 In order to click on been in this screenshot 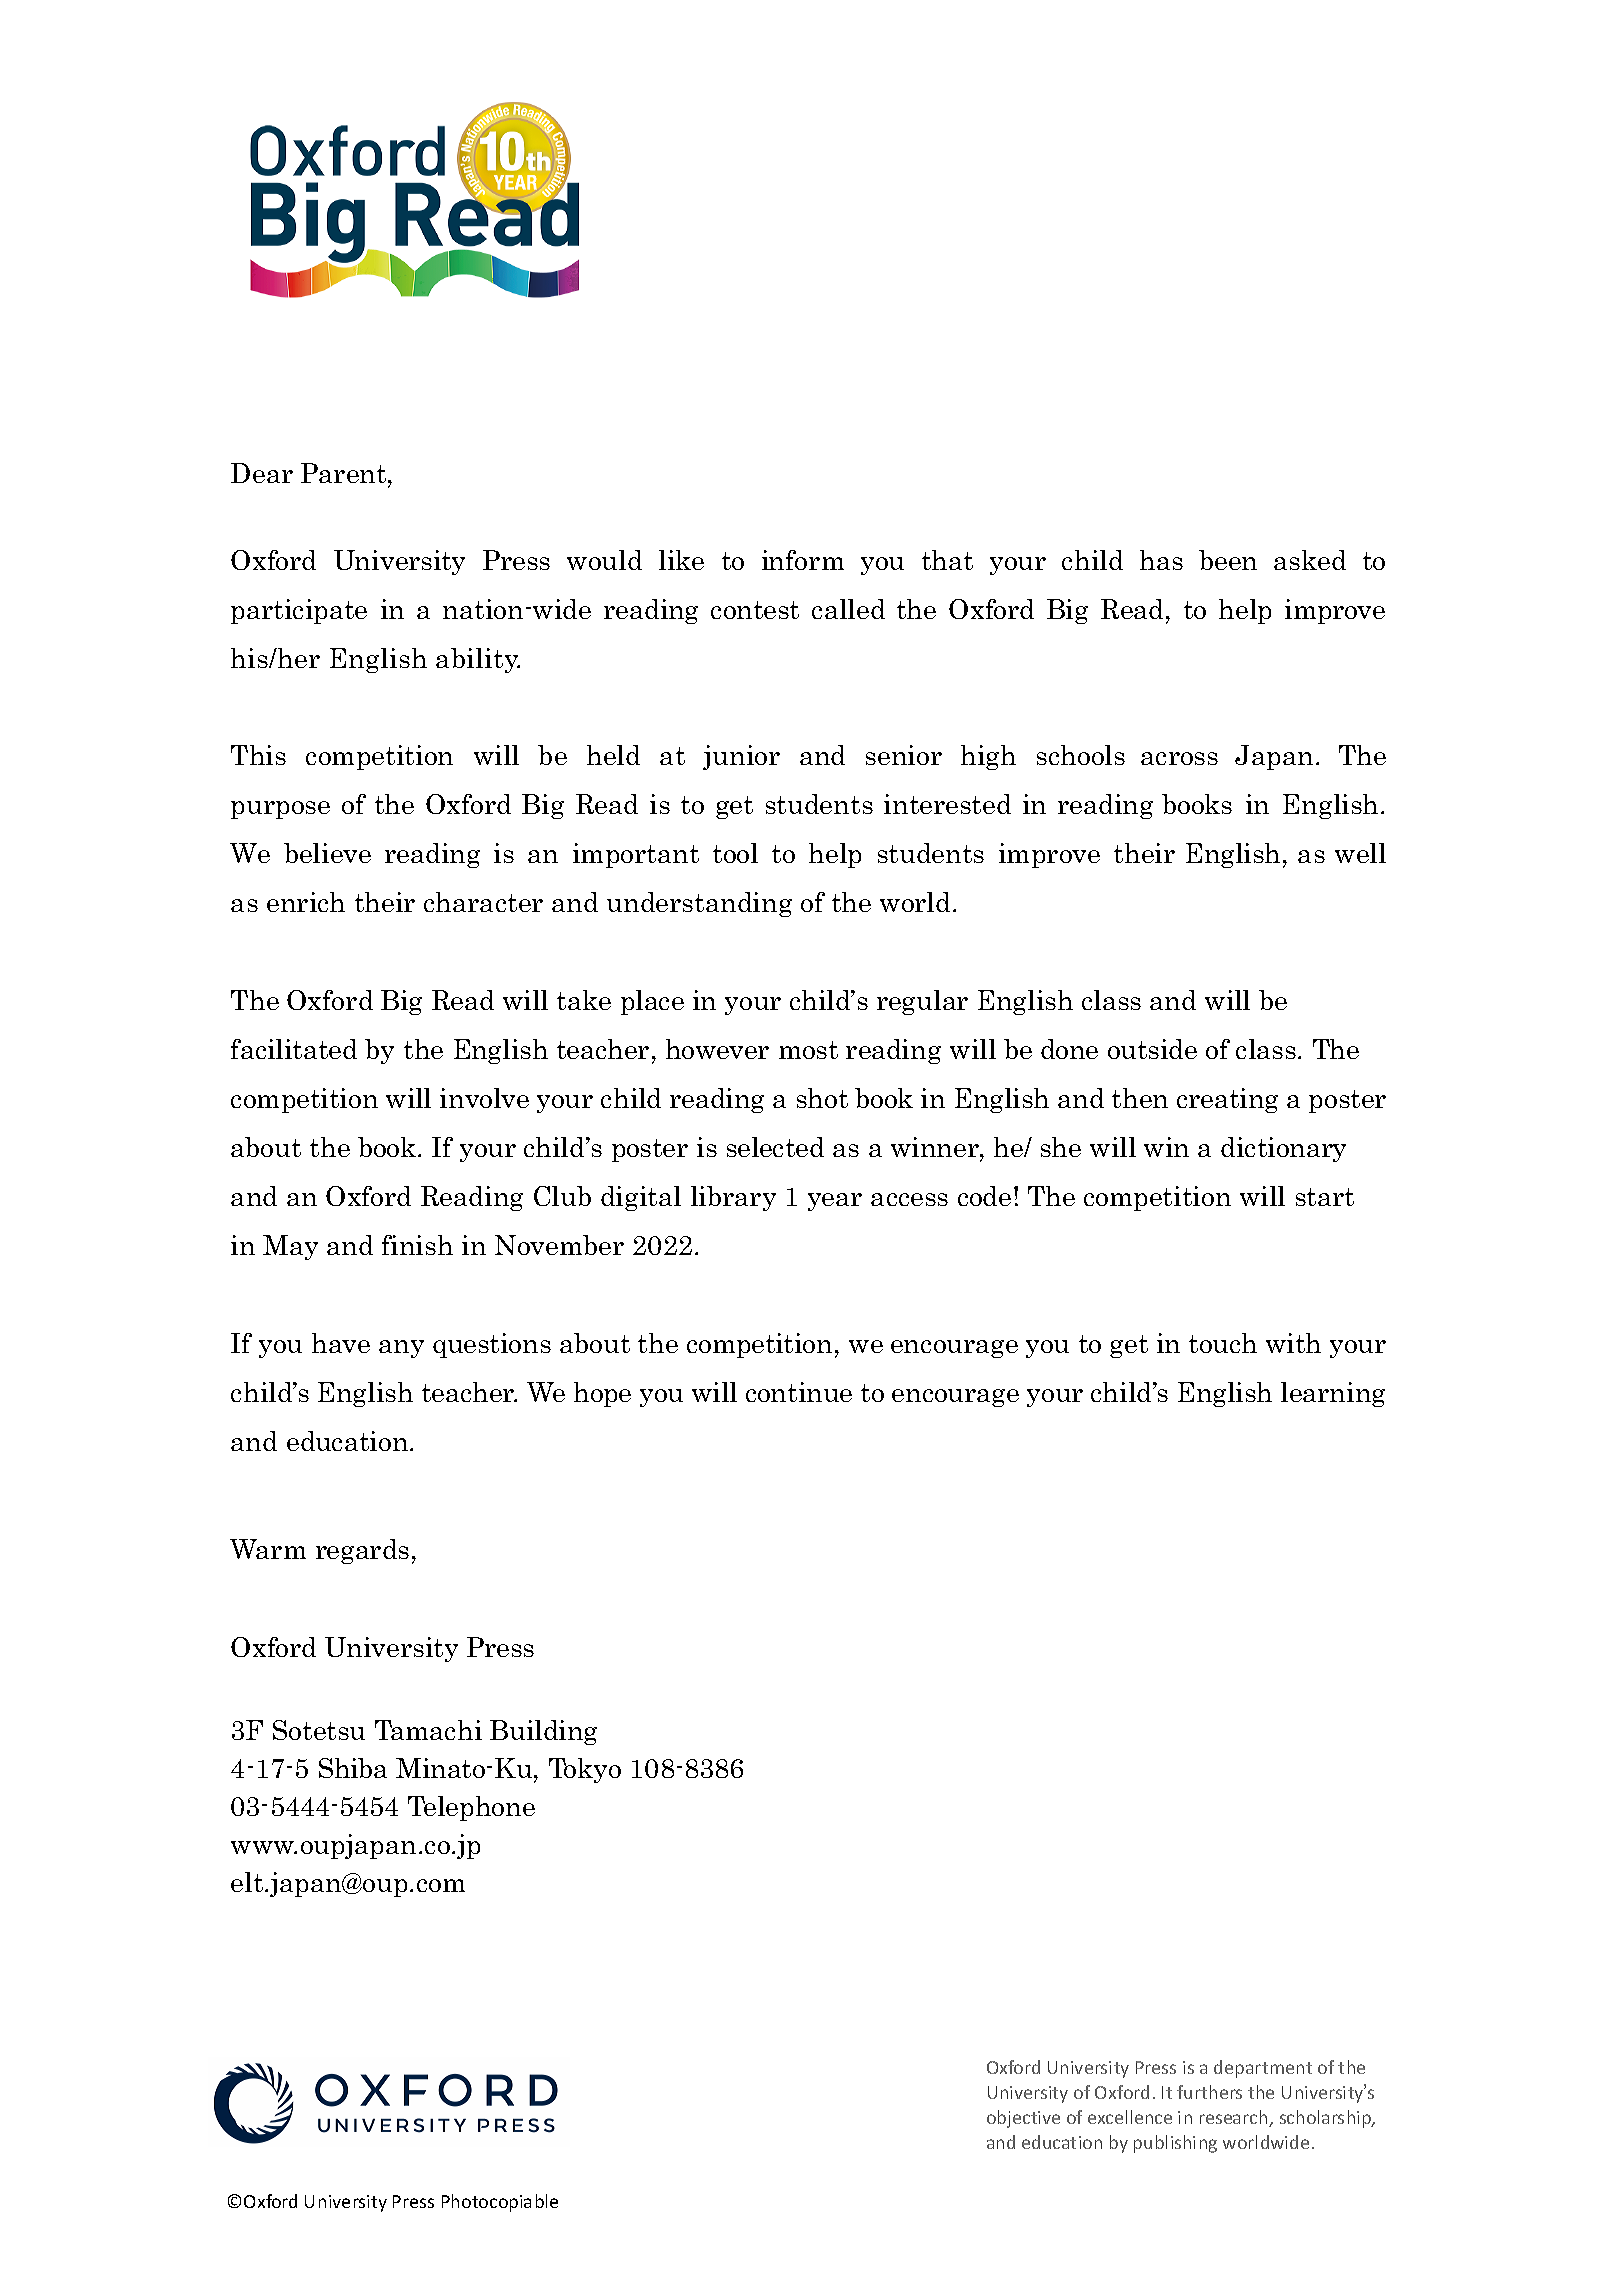, I will do `click(1228, 560)`.
